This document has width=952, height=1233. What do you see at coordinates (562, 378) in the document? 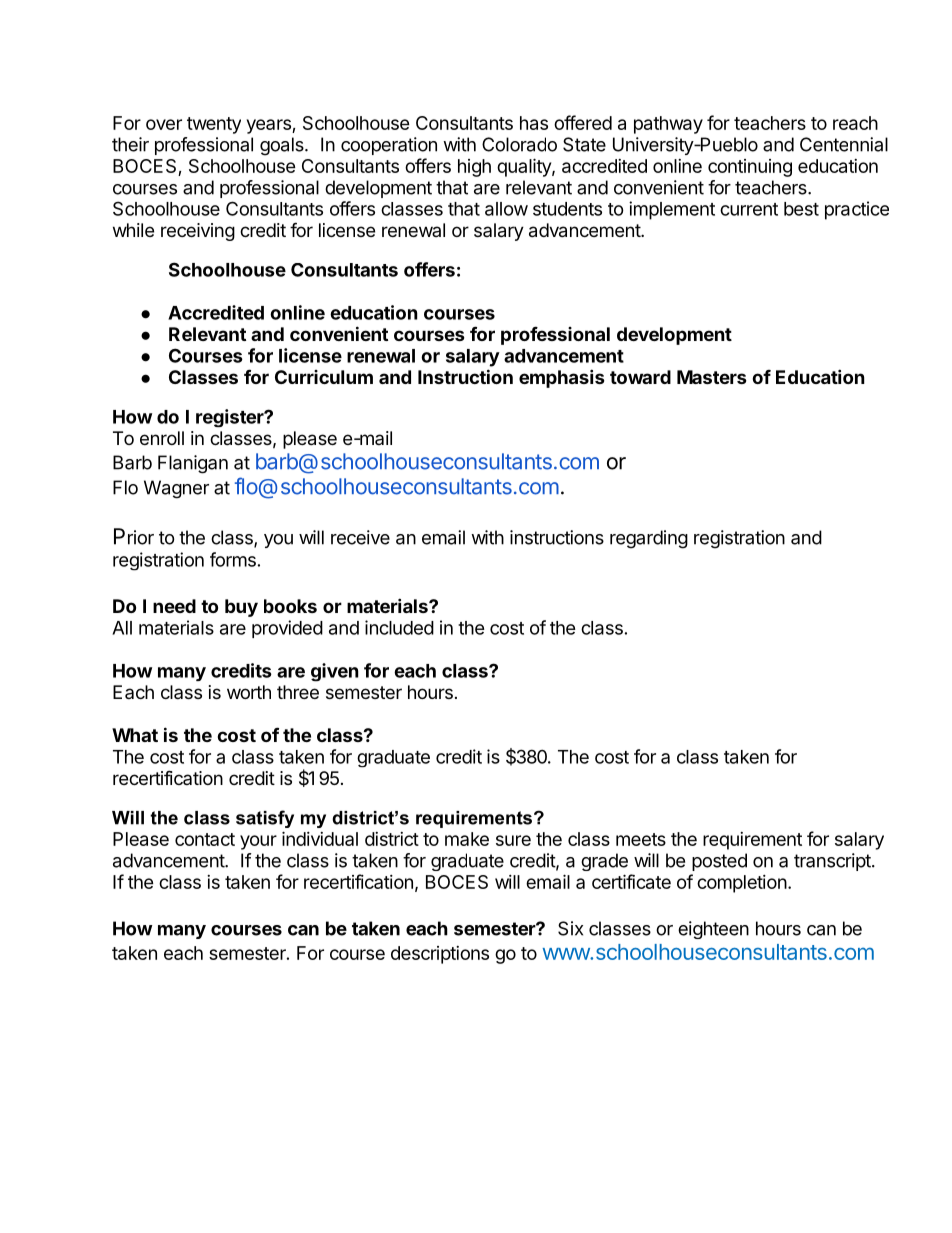
I see `emphasis` at bounding box center [562, 378].
